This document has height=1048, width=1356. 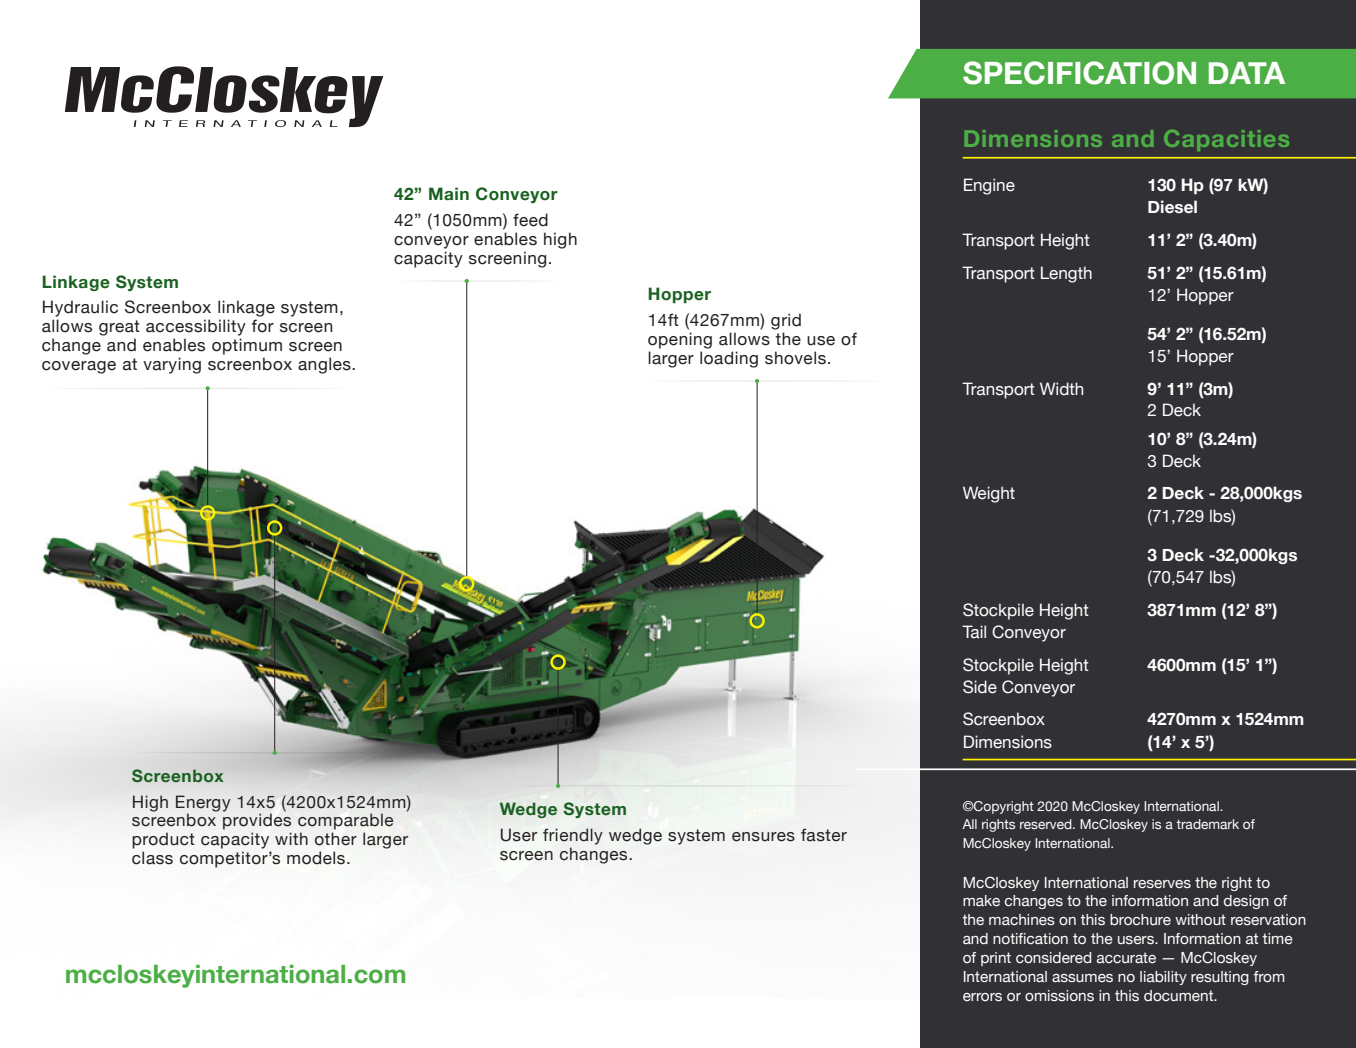 I want to click on SPECIFICATION, so click(x=1079, y=73).
